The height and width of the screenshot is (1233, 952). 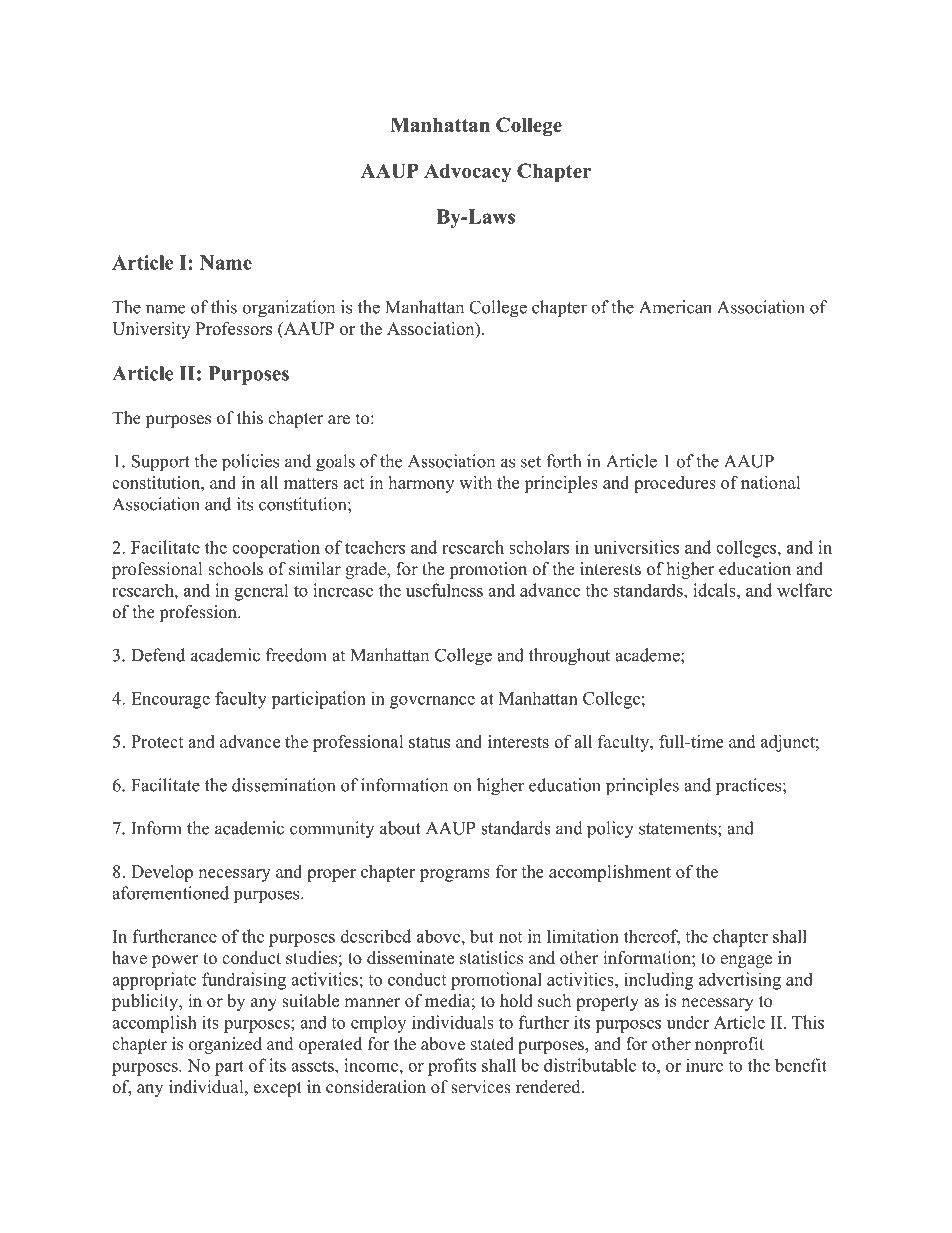 I want to click on with, so click(x=475, y=482).
